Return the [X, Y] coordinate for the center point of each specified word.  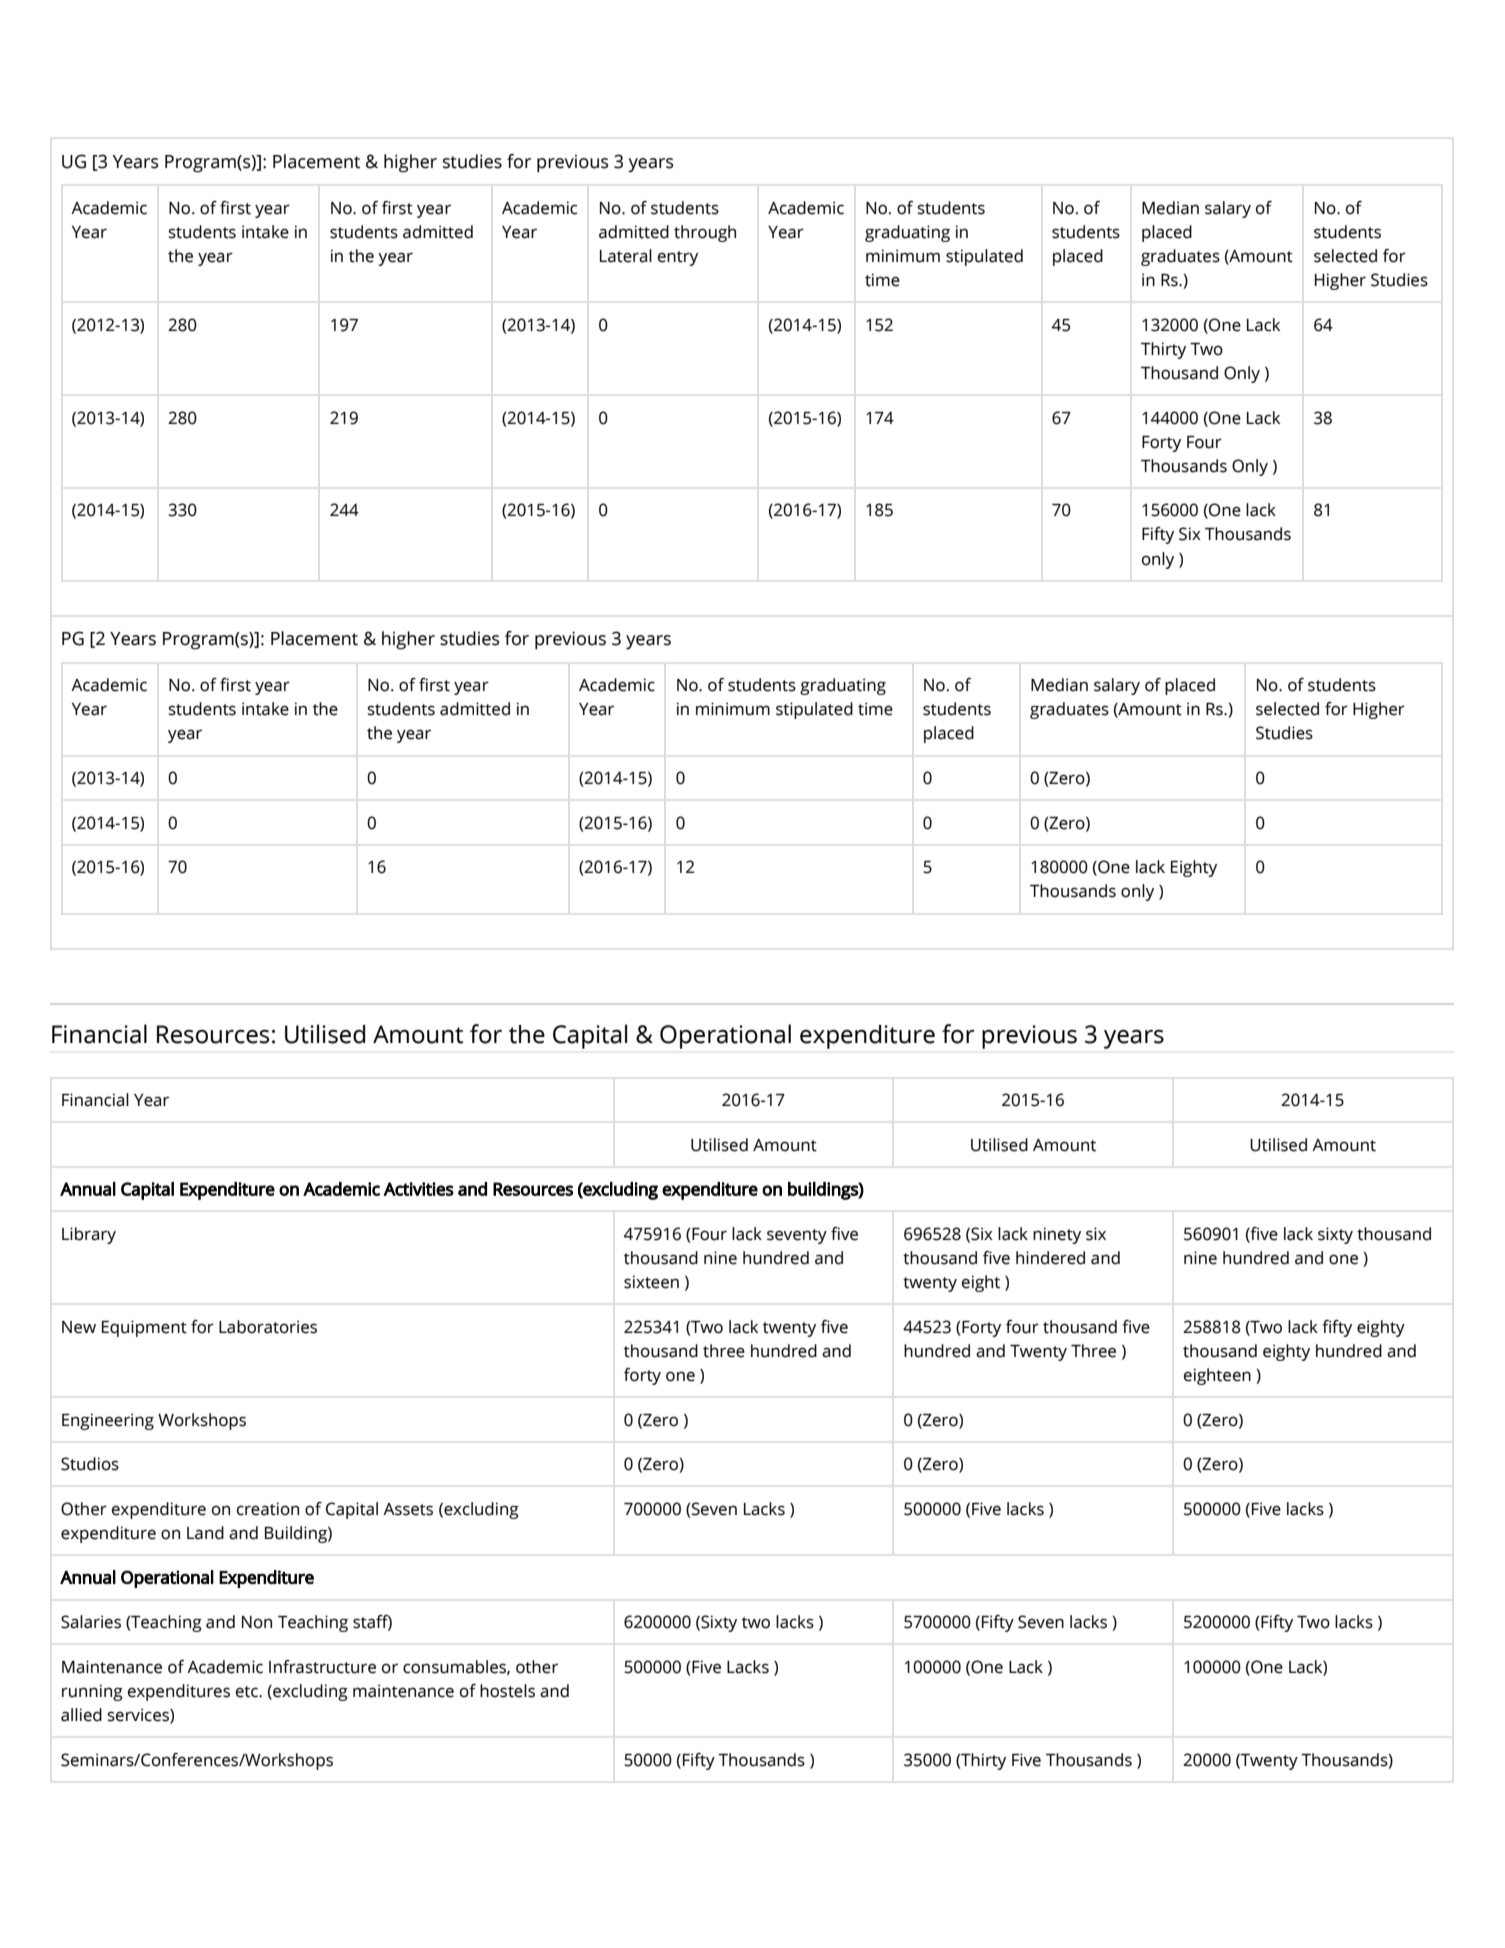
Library [89, 1235]
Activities [418, 1189]
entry [678, 258]
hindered [1050, 1258]
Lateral [626, 256]
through [705, 233]
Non [257, 1622]
